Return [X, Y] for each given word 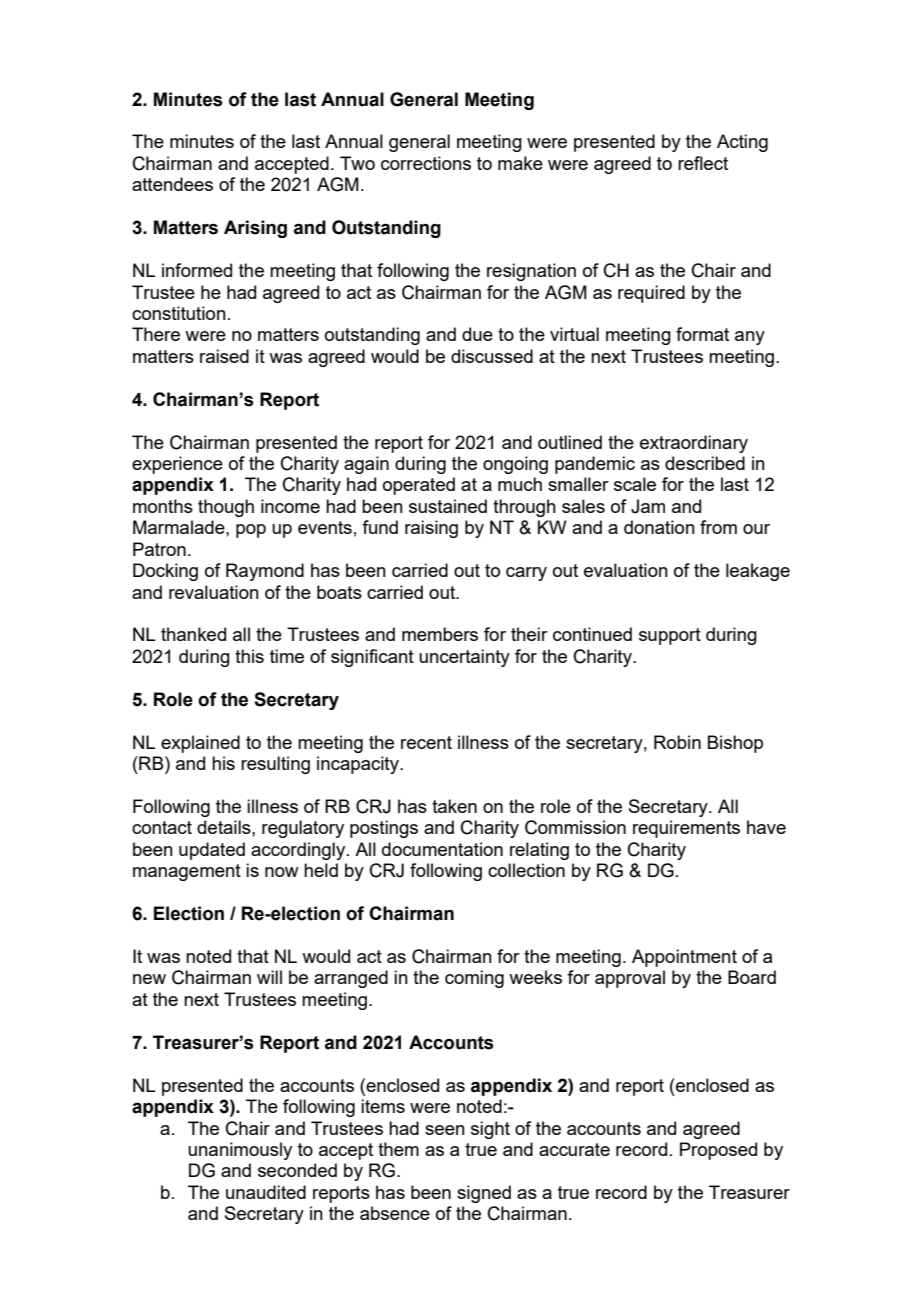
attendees [172, 184]
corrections [426, 163]
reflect [703, 163]
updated [212, 851]
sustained [448, 506]
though [226, 508]
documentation [442, 849]
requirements [686, 829]
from [718, 527]
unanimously [240, 1151]
